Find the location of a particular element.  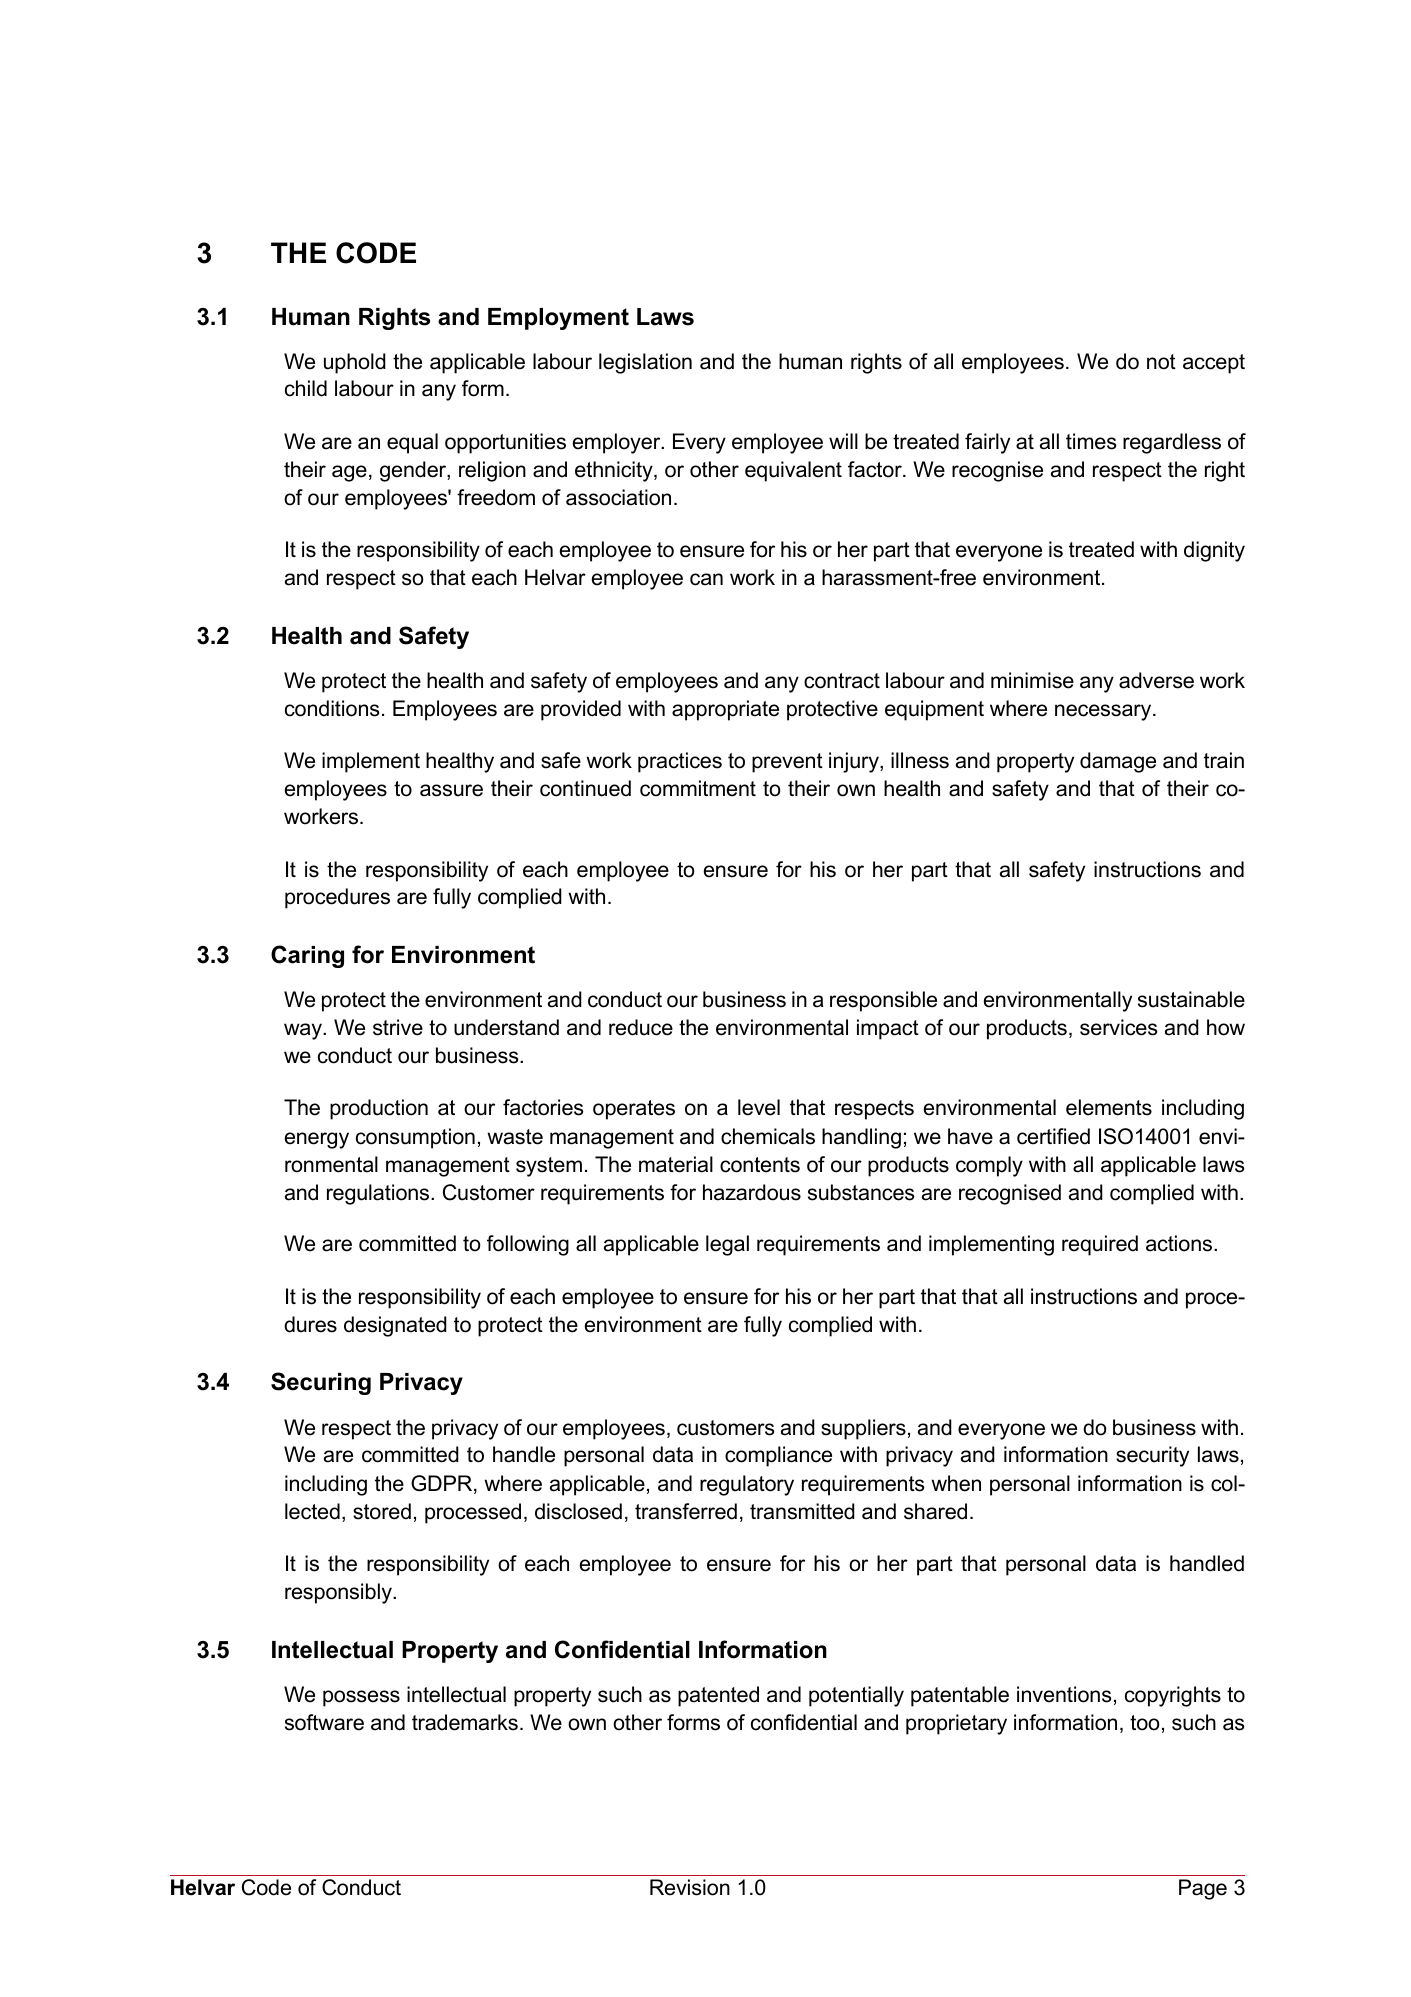

appropriate is located at coordinates (725, 710).
